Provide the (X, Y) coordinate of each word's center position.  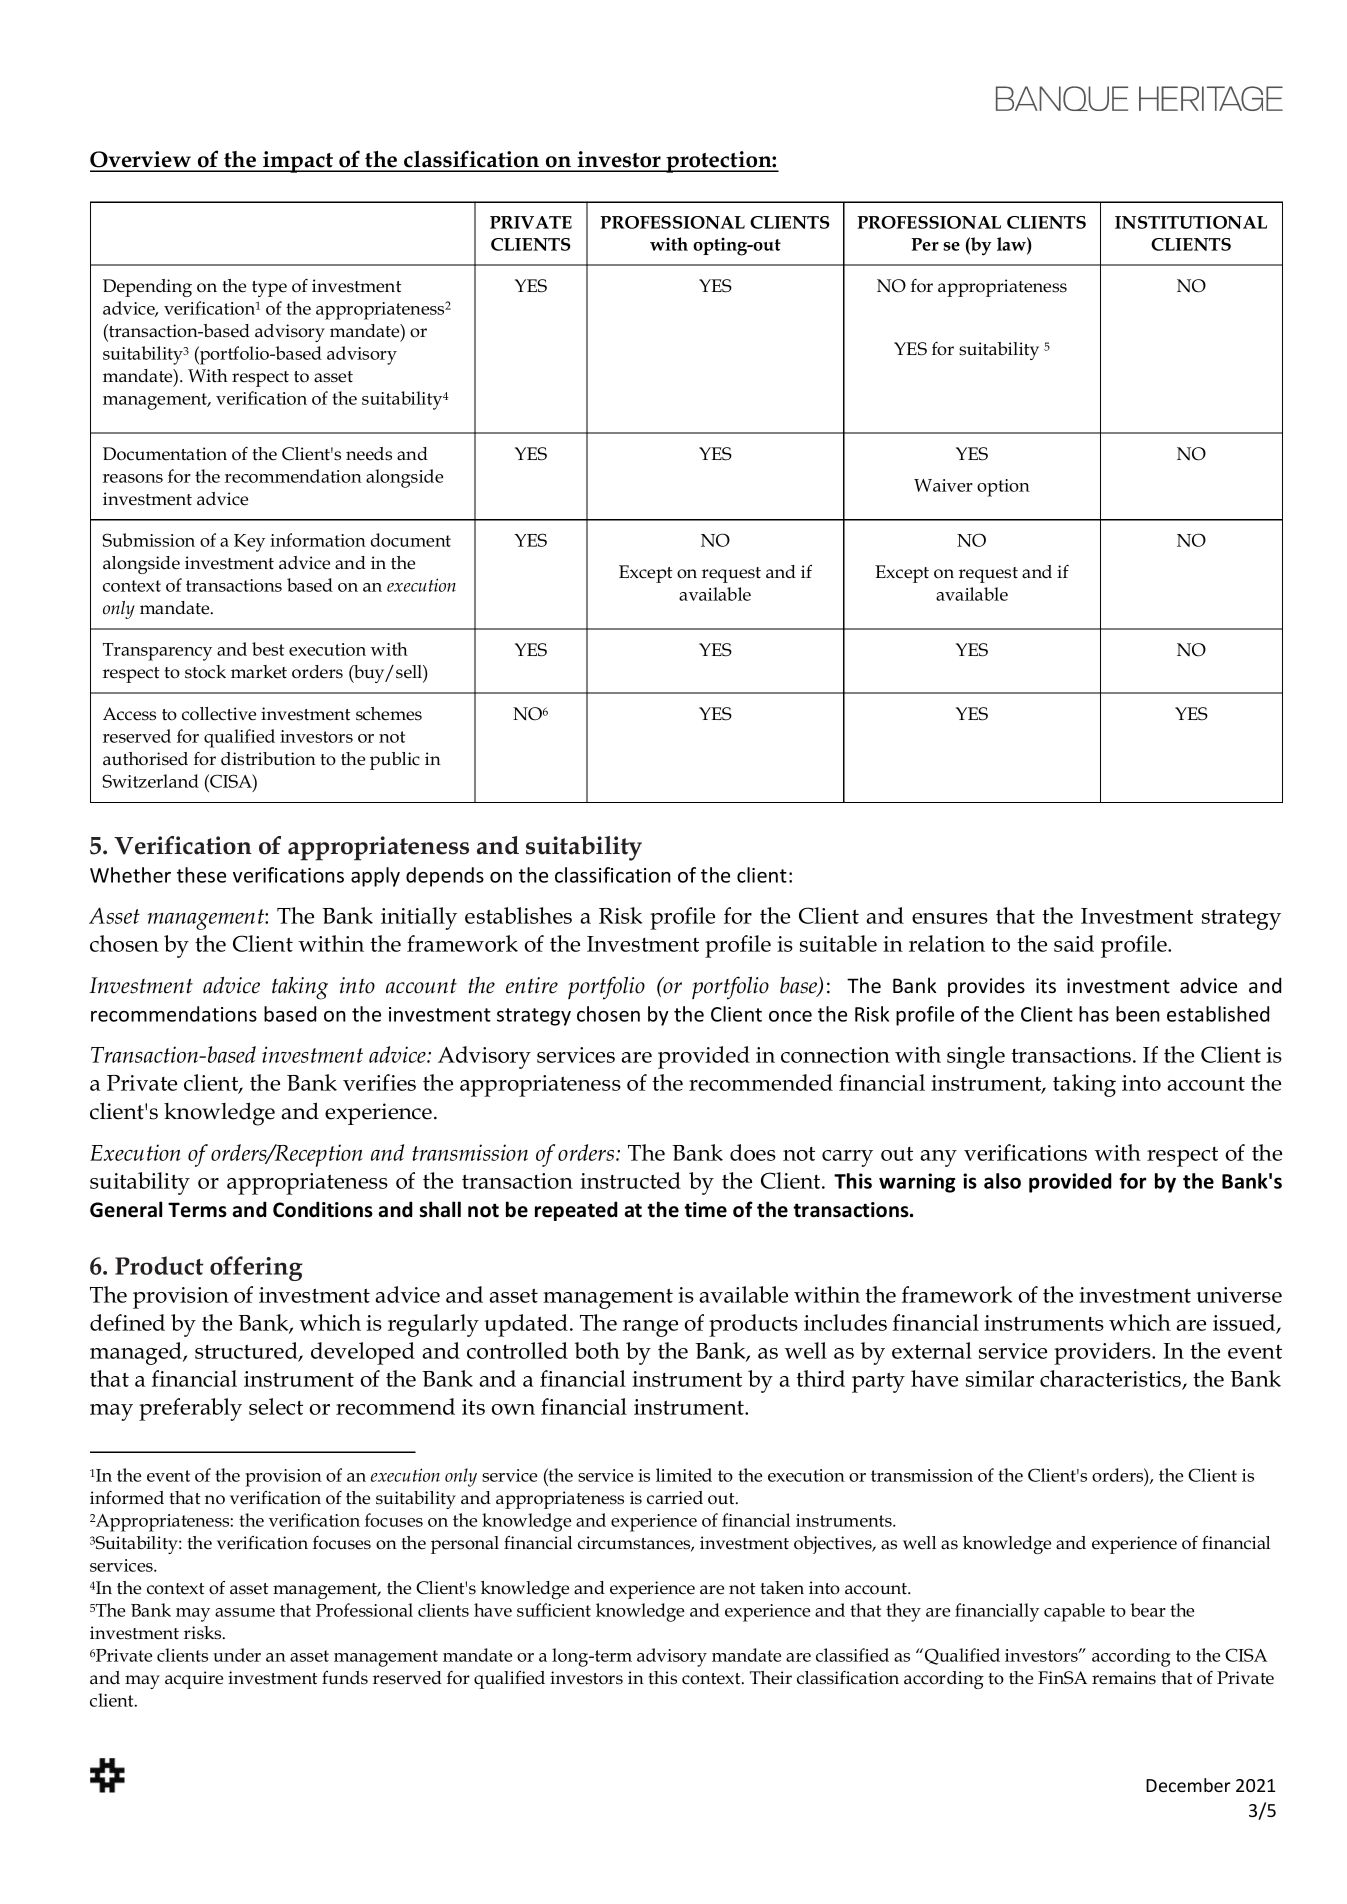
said (1074, 943)
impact (298, 162)
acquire (194, 1680)
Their (771, 1678)
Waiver (943, 485)
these (201, 875)
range (650, 1328)
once (790, 1016)
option (1003, 488)
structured (247, 1351)
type (269, 289)
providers (1103, 1353)
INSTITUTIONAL (1191, 222)
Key (249, 543)
